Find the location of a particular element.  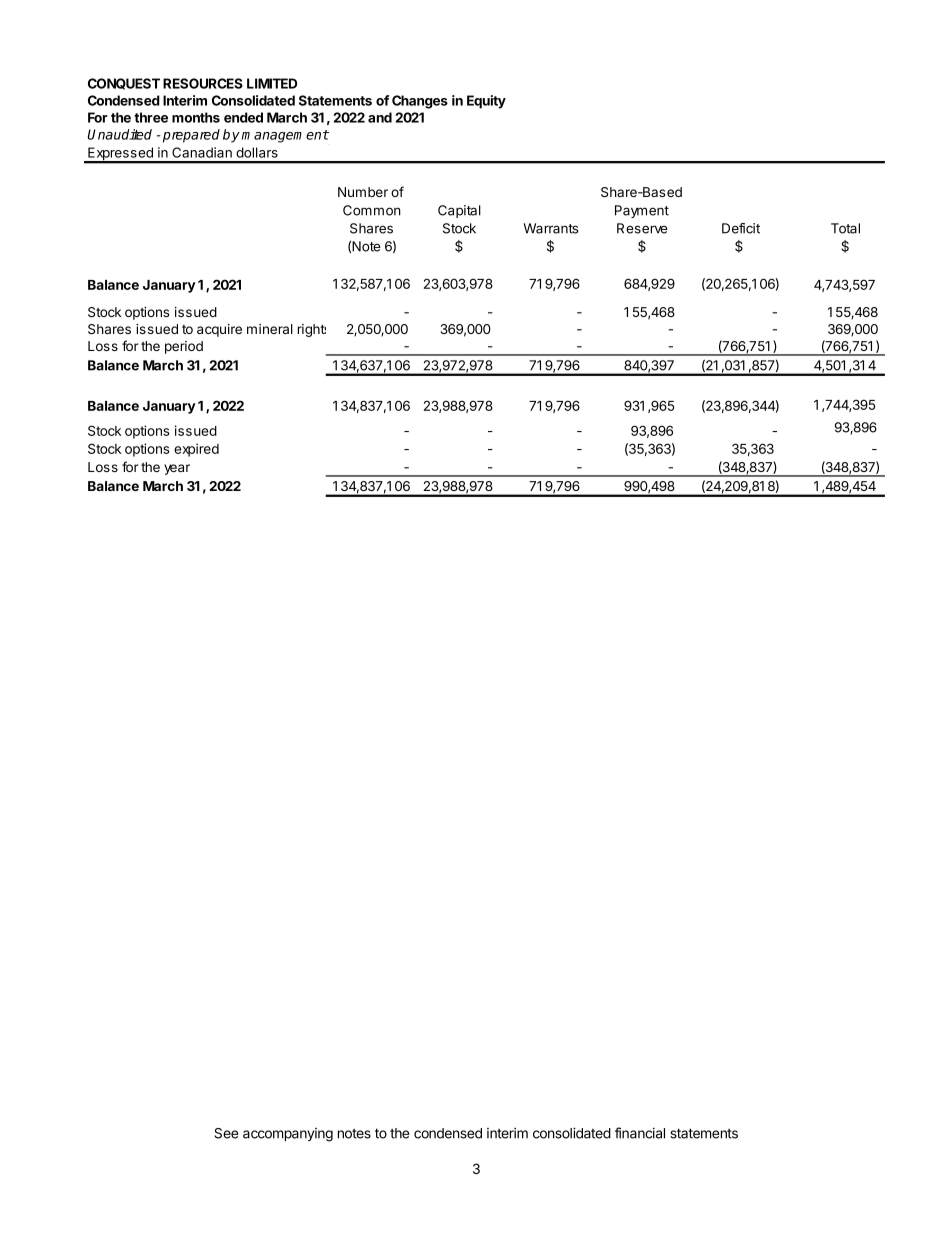

Reserve is located at coordinates (642, 228).
